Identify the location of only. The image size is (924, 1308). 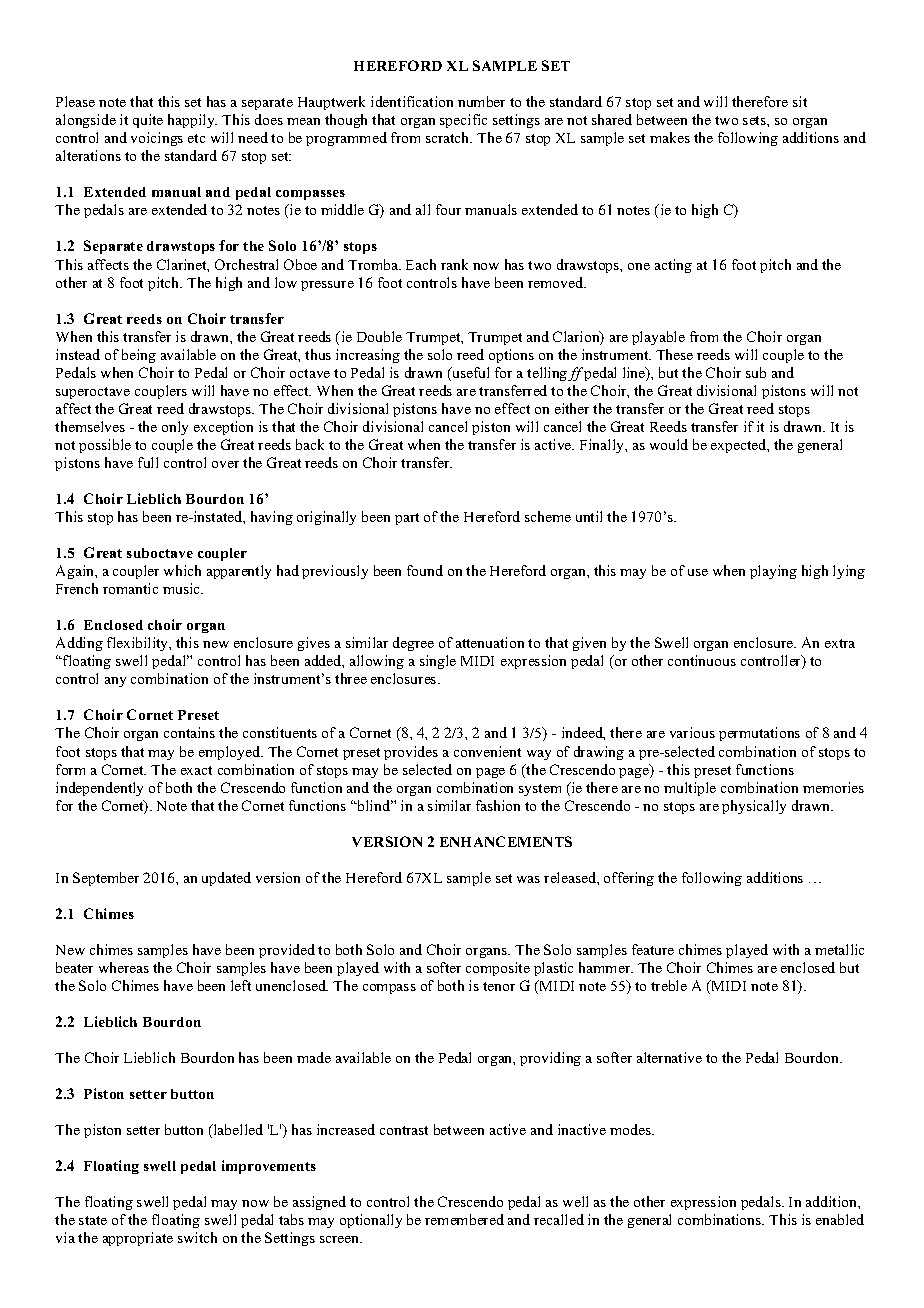
(175, 428).
